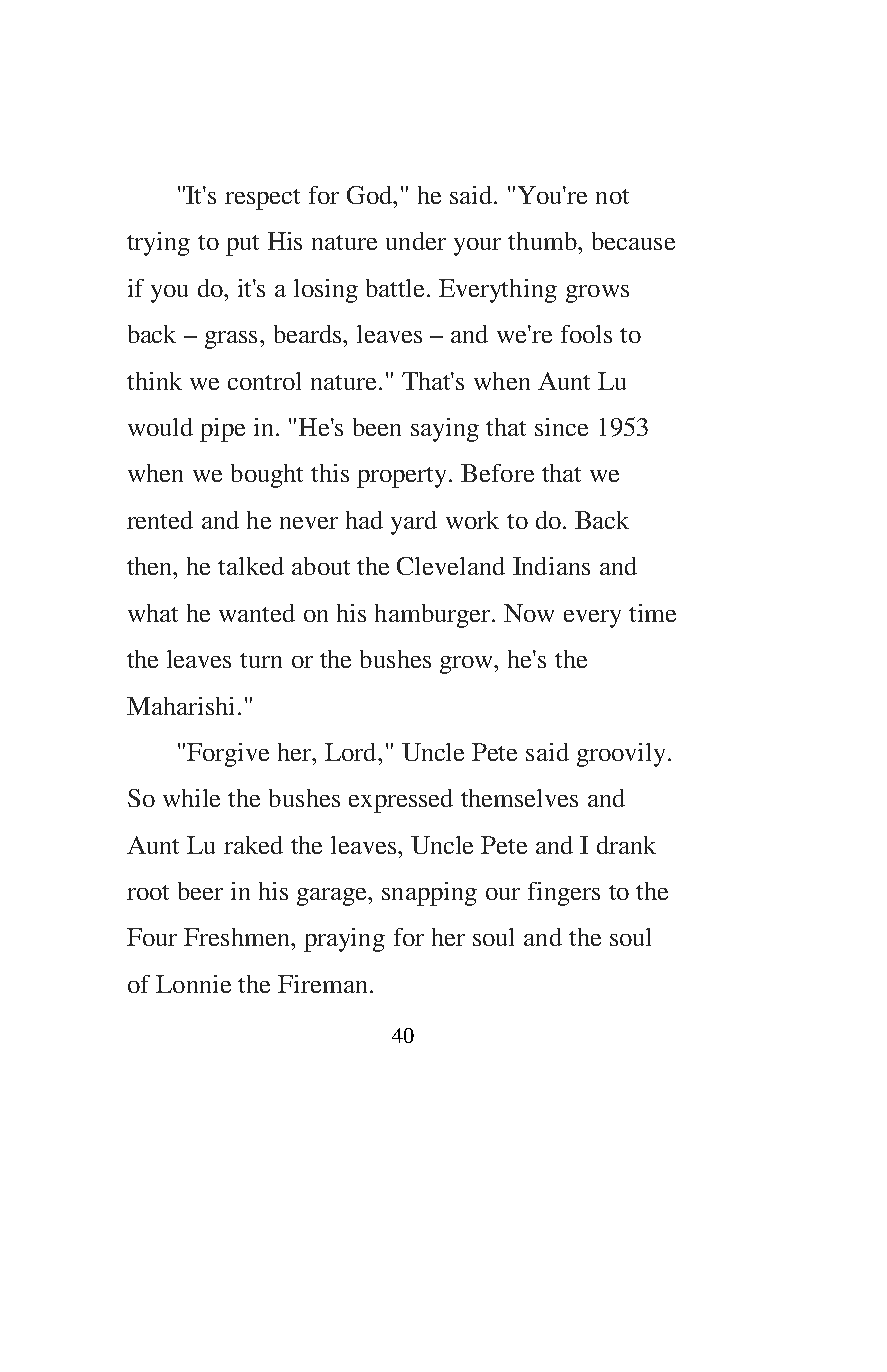 This screenshot has height=1372, width=887. I want to click on themselves, so click(519, 798).
